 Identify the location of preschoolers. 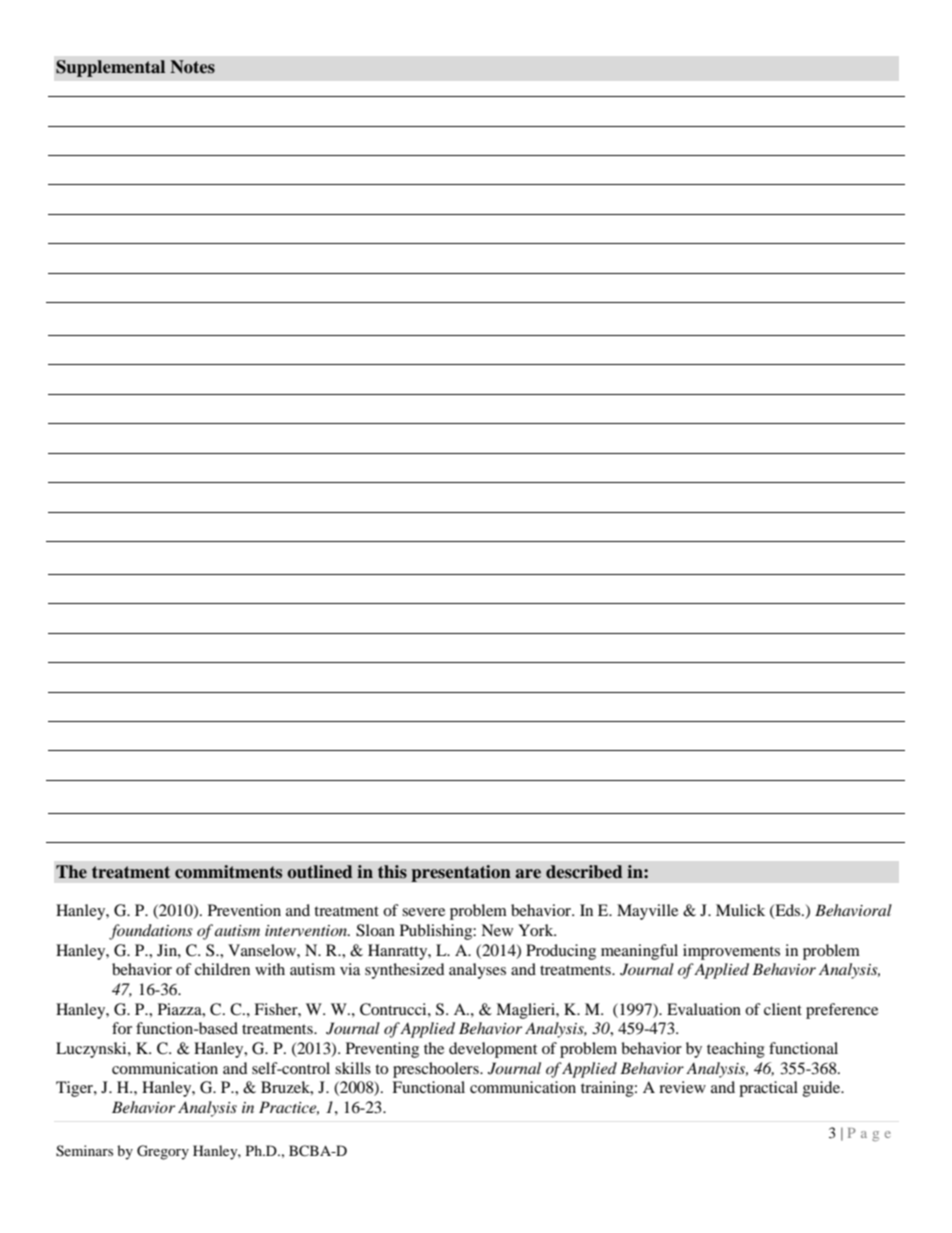
(437, 1070).
